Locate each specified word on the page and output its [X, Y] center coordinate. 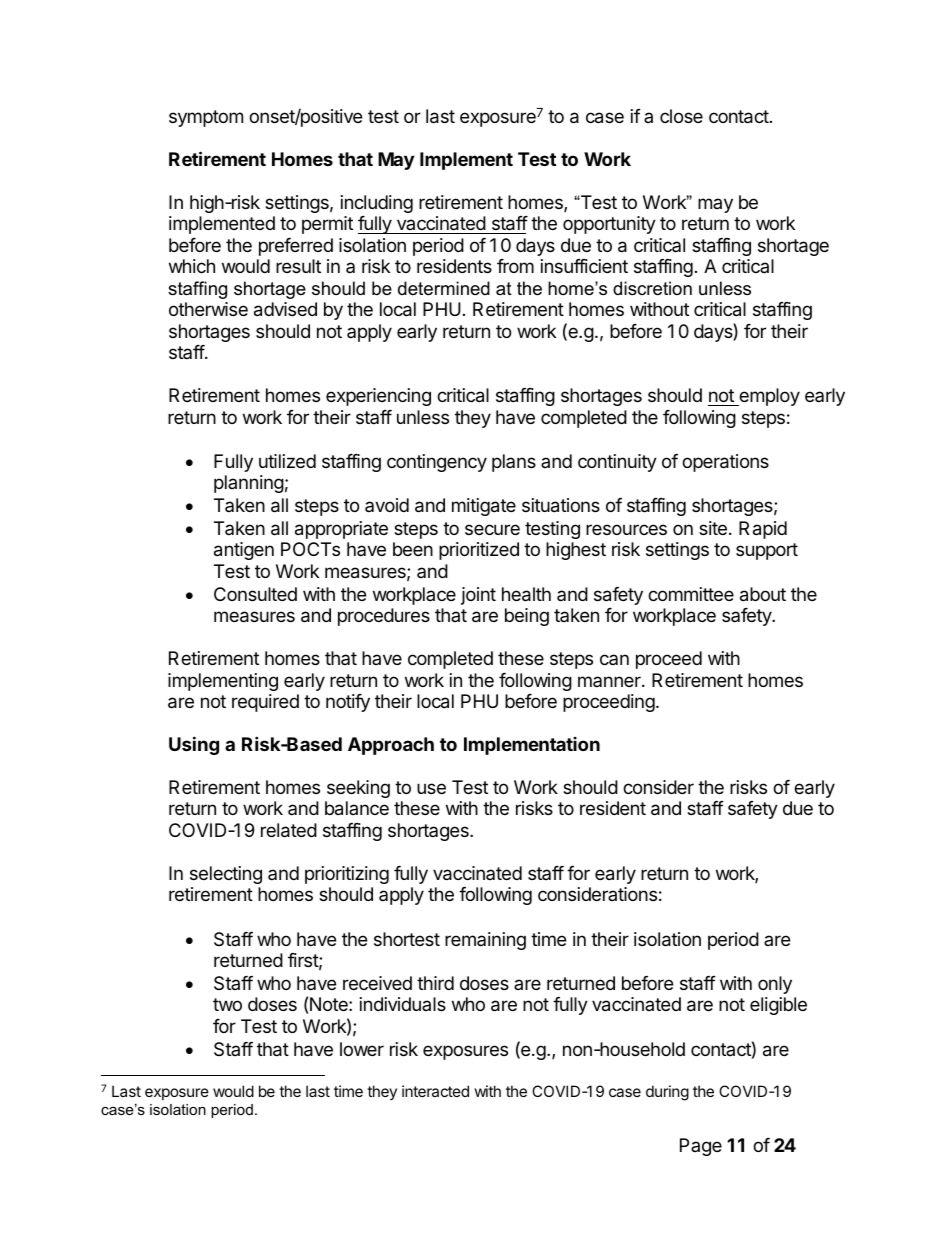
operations [725, 463]
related [289, 830]
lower [362, 1049]
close [681, 116]
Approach [391, 746]
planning [249, 484]
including [377, 204]
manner [610, 681]
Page [701, 1147]
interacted [435, 1091]
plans [514, 463]
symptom [206, 118]
